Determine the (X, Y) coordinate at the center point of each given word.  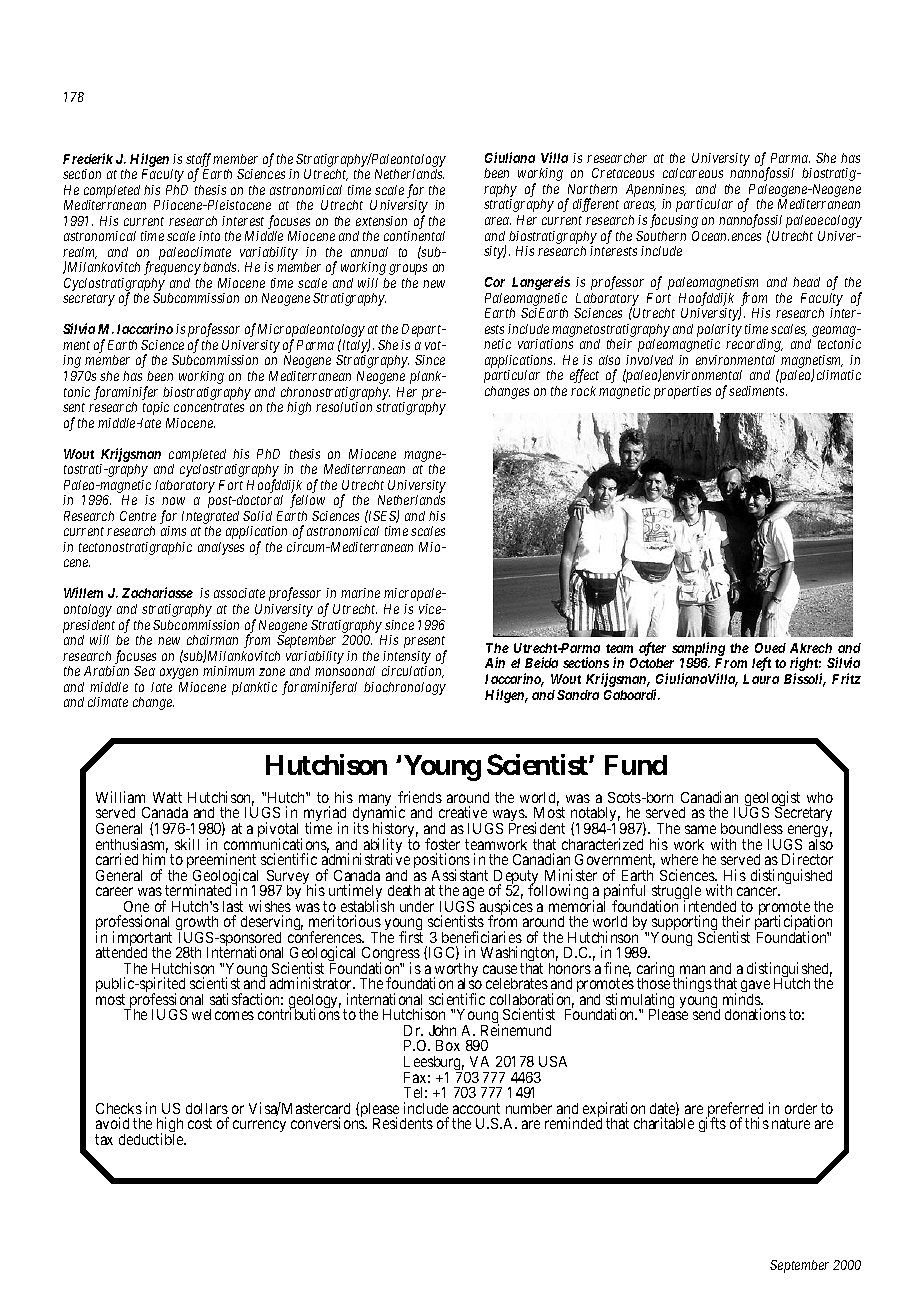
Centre (138, 516)
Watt (167, 797)
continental (414, 236)
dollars (207, 1108)
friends (420, 797)
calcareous (693, 173)
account (476, 1108)
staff (200, 161)
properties (682, 392)
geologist (772, 800)
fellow (307, 501)
